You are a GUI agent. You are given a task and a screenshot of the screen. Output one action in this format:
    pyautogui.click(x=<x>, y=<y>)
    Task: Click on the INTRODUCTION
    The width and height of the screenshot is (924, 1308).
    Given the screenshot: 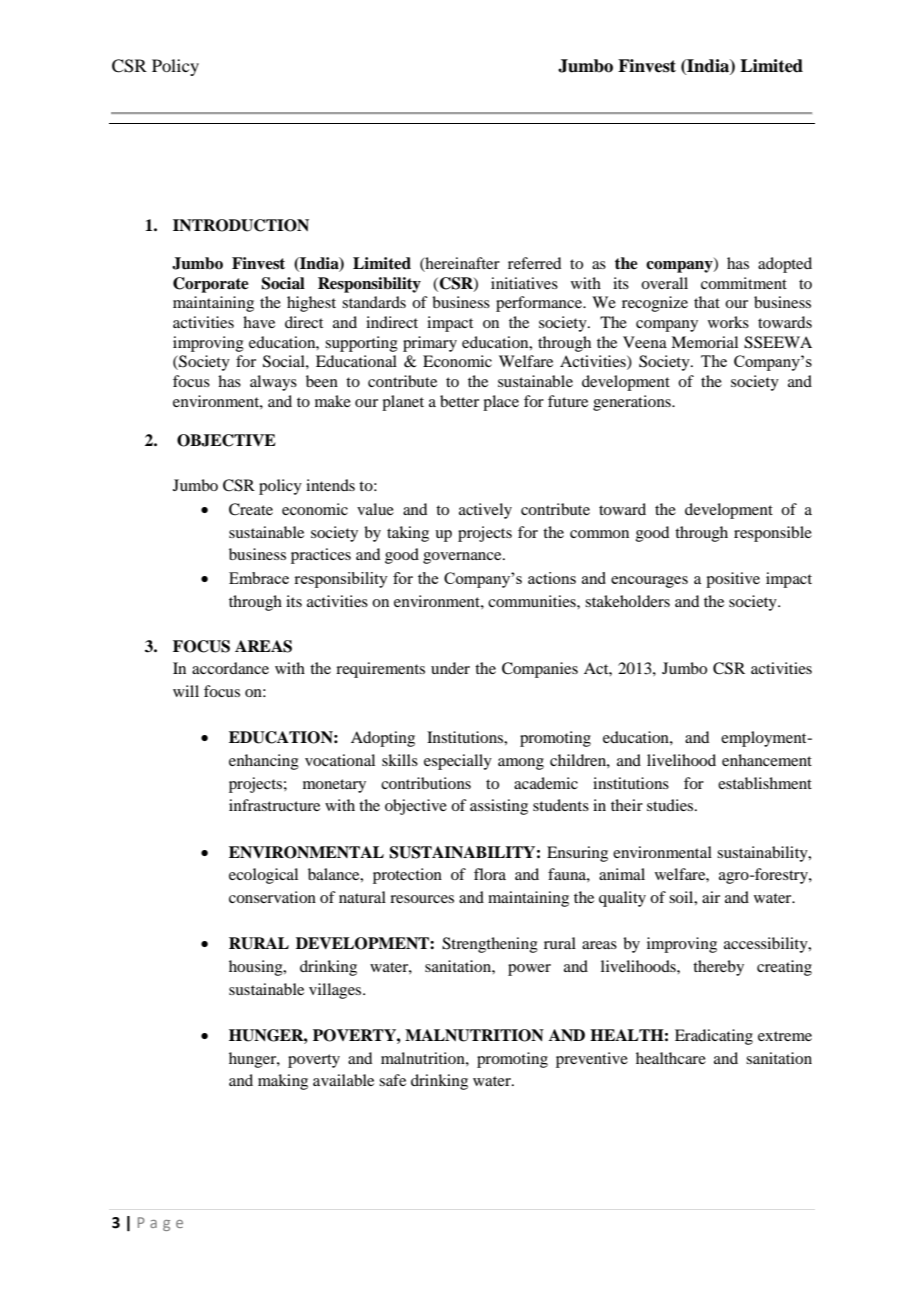 What is the action you would take?
    pyautogui.click(x=241, y=225)
